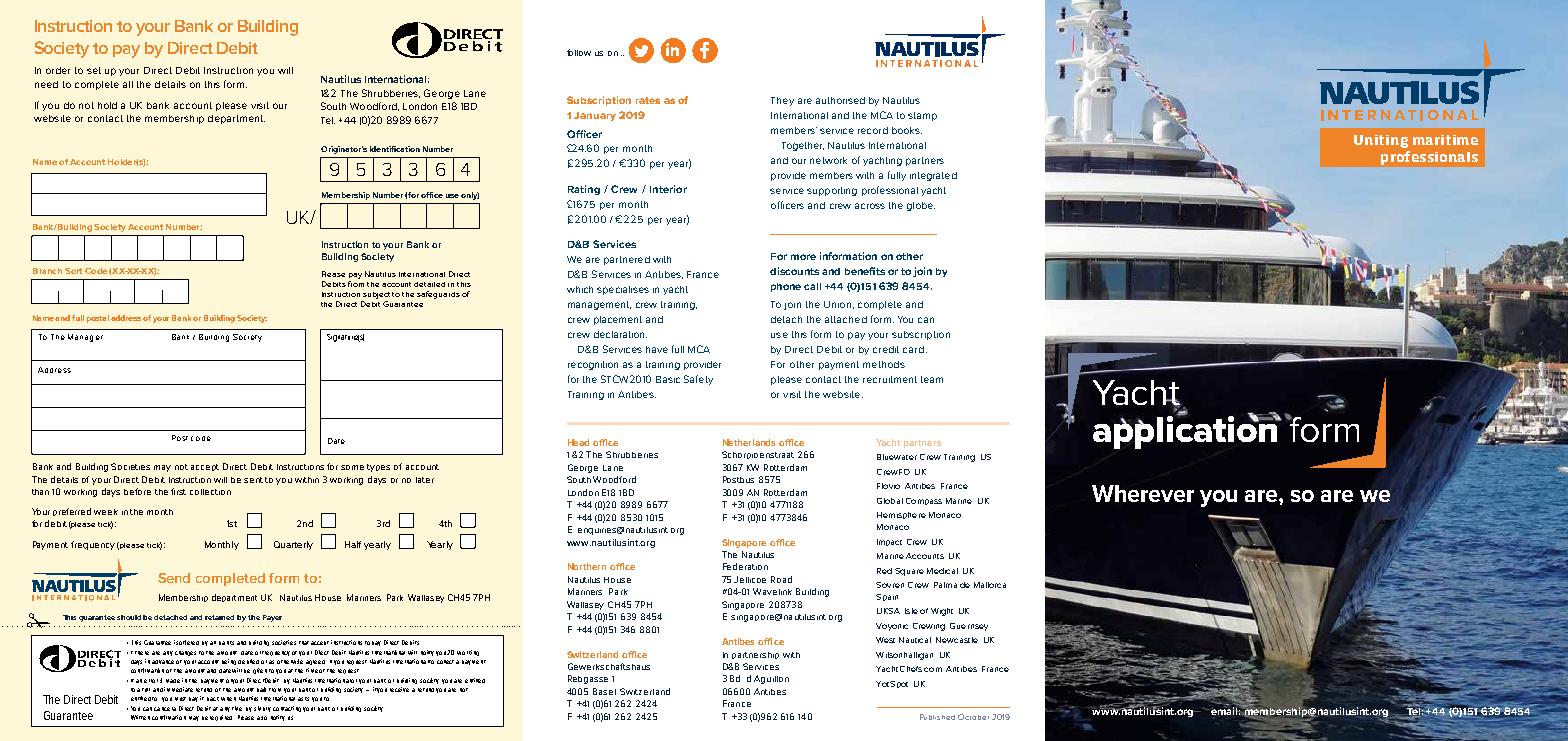  I want to click on first, so click(178, 491).
